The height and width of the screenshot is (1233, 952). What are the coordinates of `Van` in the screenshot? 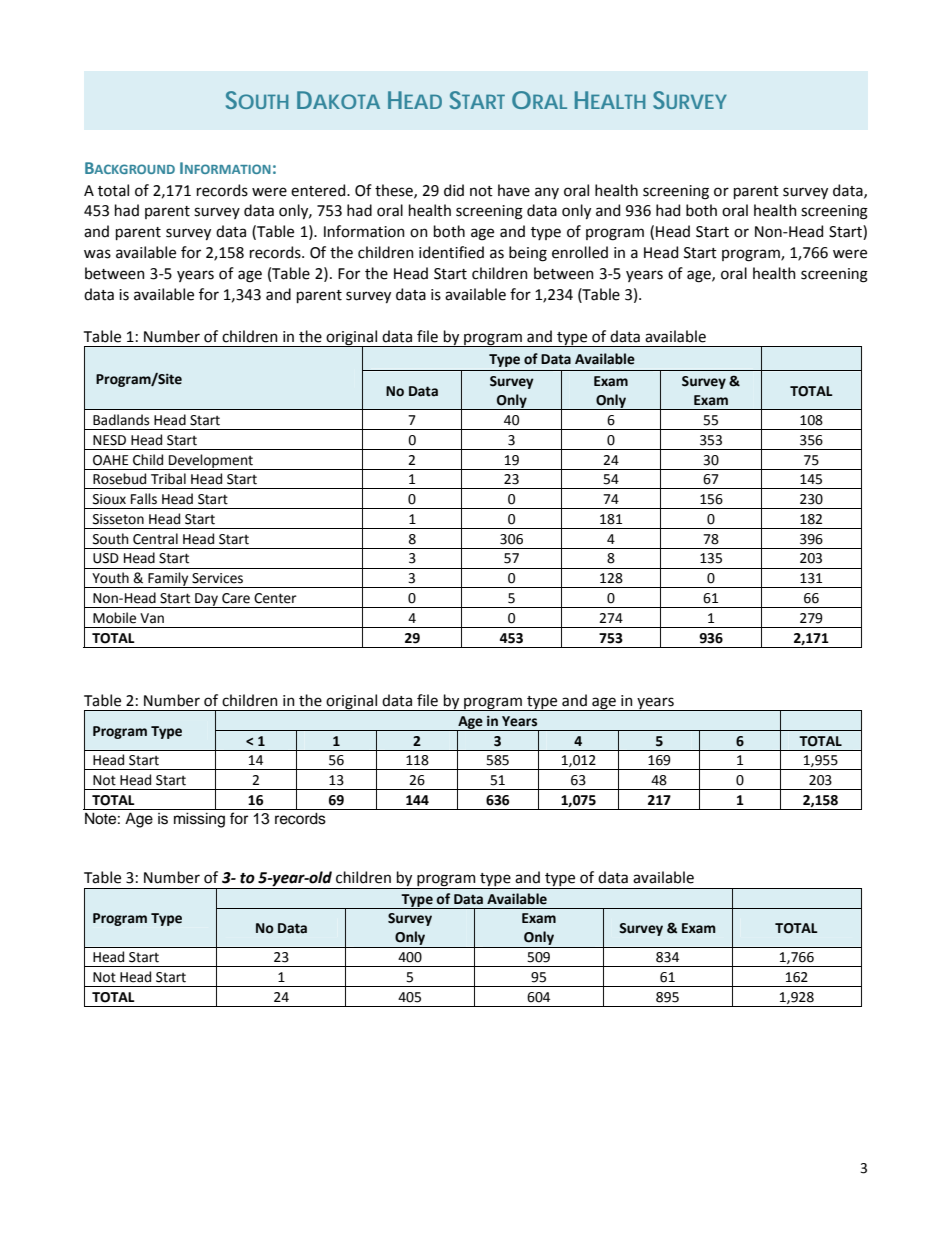 It's located at (152, 618).
